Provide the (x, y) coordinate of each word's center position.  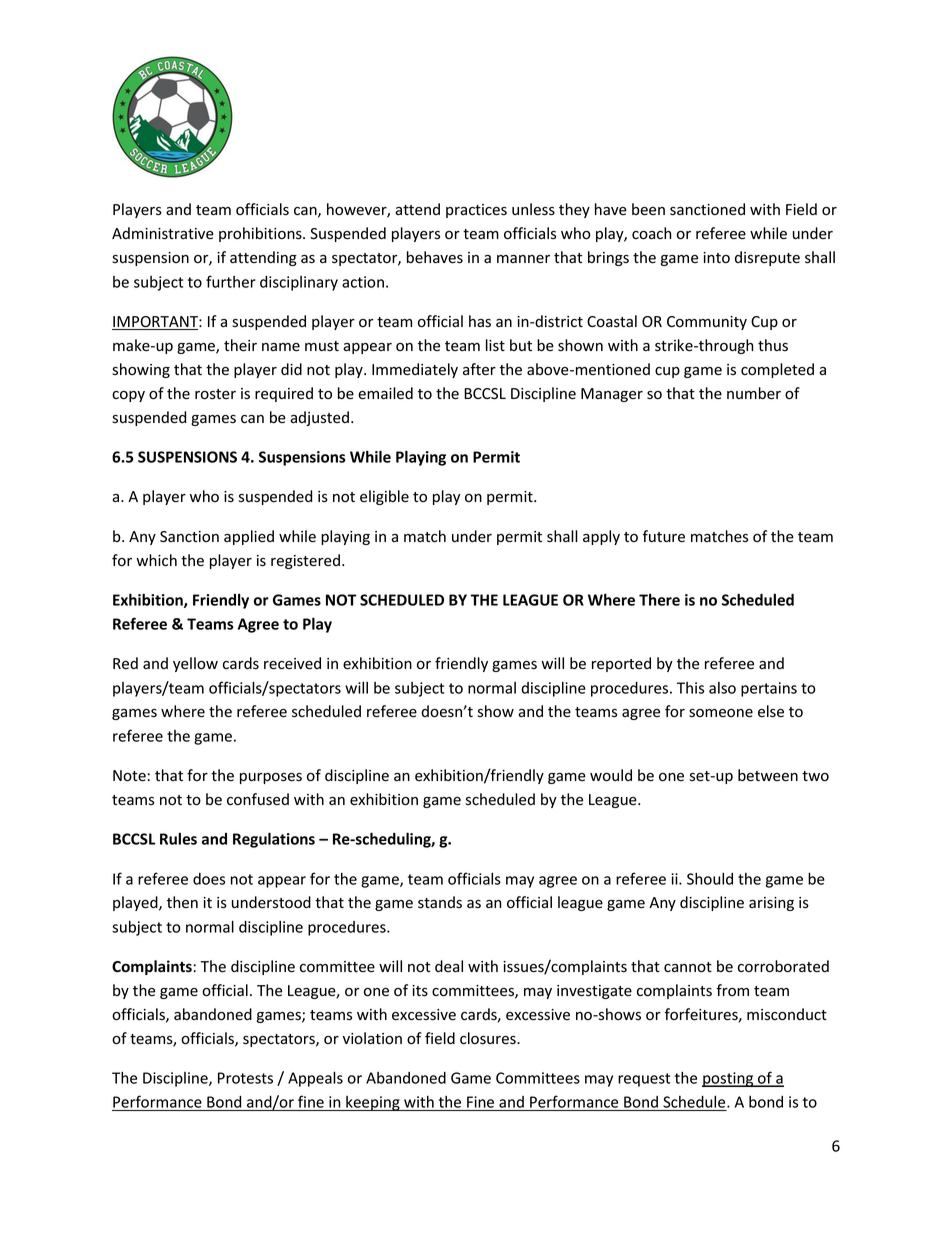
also (722, 688)
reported (621, 664)
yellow (195, 664)
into (716, 257)
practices (476, 211)
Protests (245, 1078)
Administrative (163, 233)
